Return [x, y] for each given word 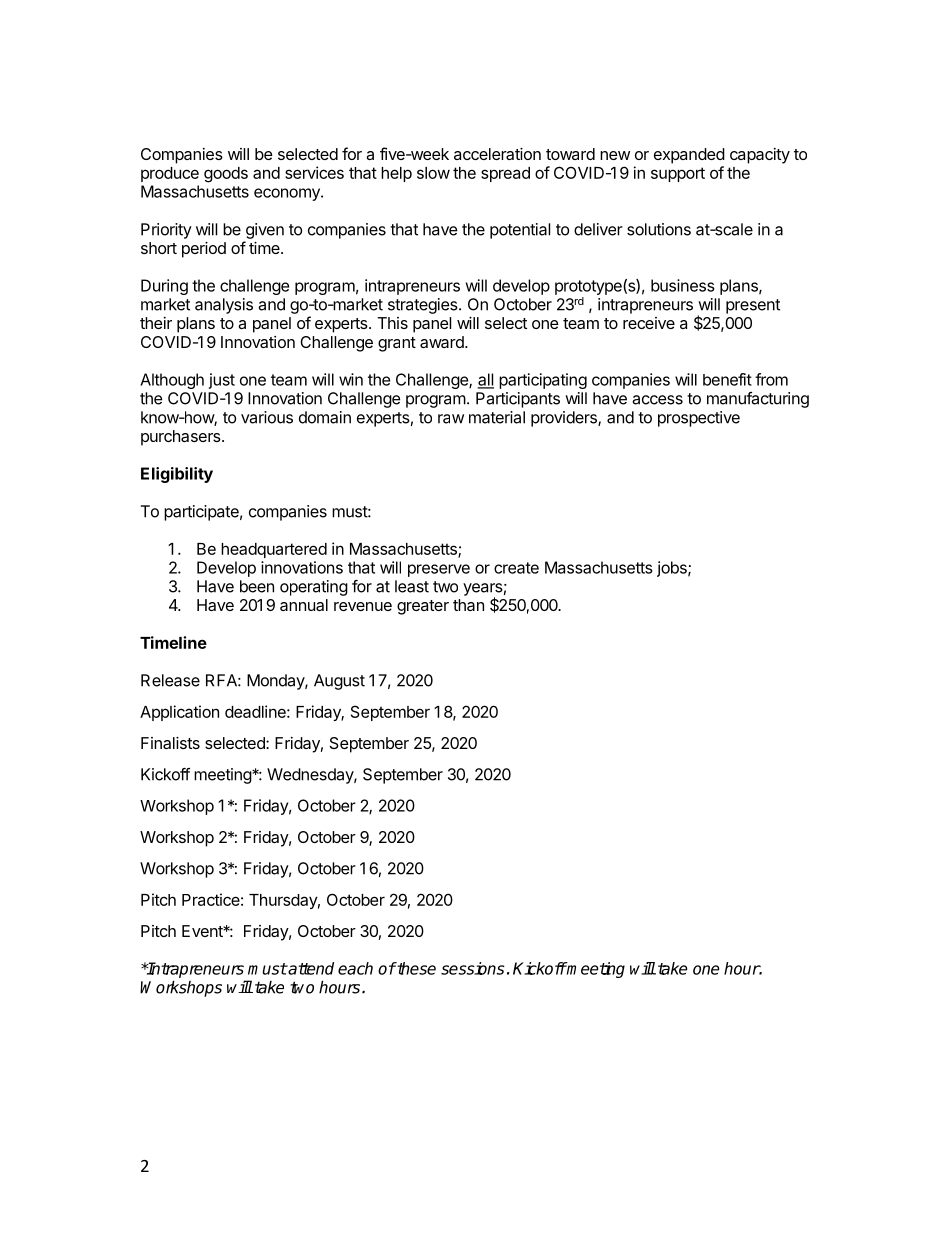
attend [310, 968]
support [678, 174]
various [267, 417]
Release [170, 680]
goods [226, 175]
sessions [473, 968]
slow [433, 173]
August [339, 682]
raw [451, 419]
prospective [699, 419]
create [516, 568]
